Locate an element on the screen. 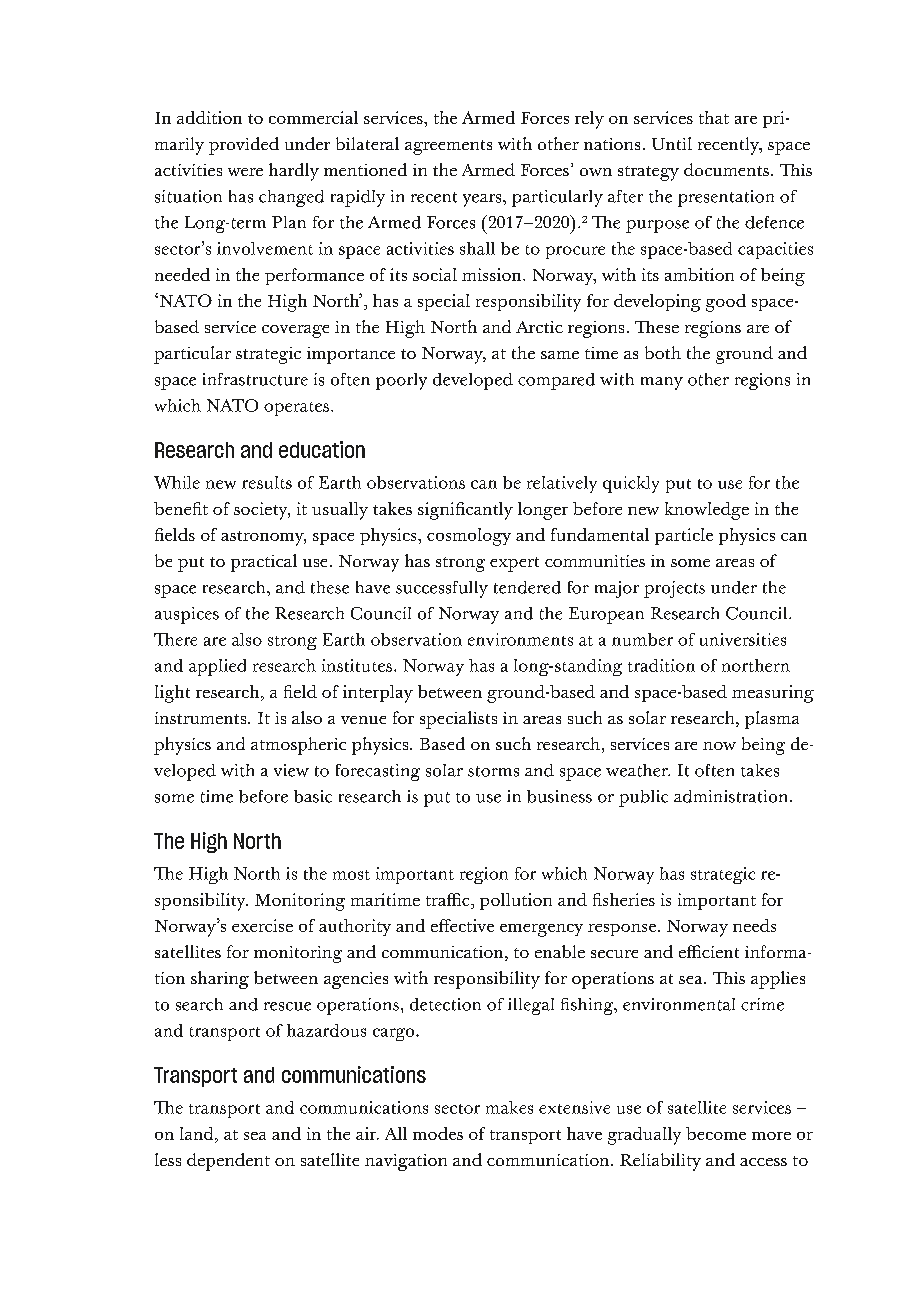  documents is located at coordinates (726, 169).
